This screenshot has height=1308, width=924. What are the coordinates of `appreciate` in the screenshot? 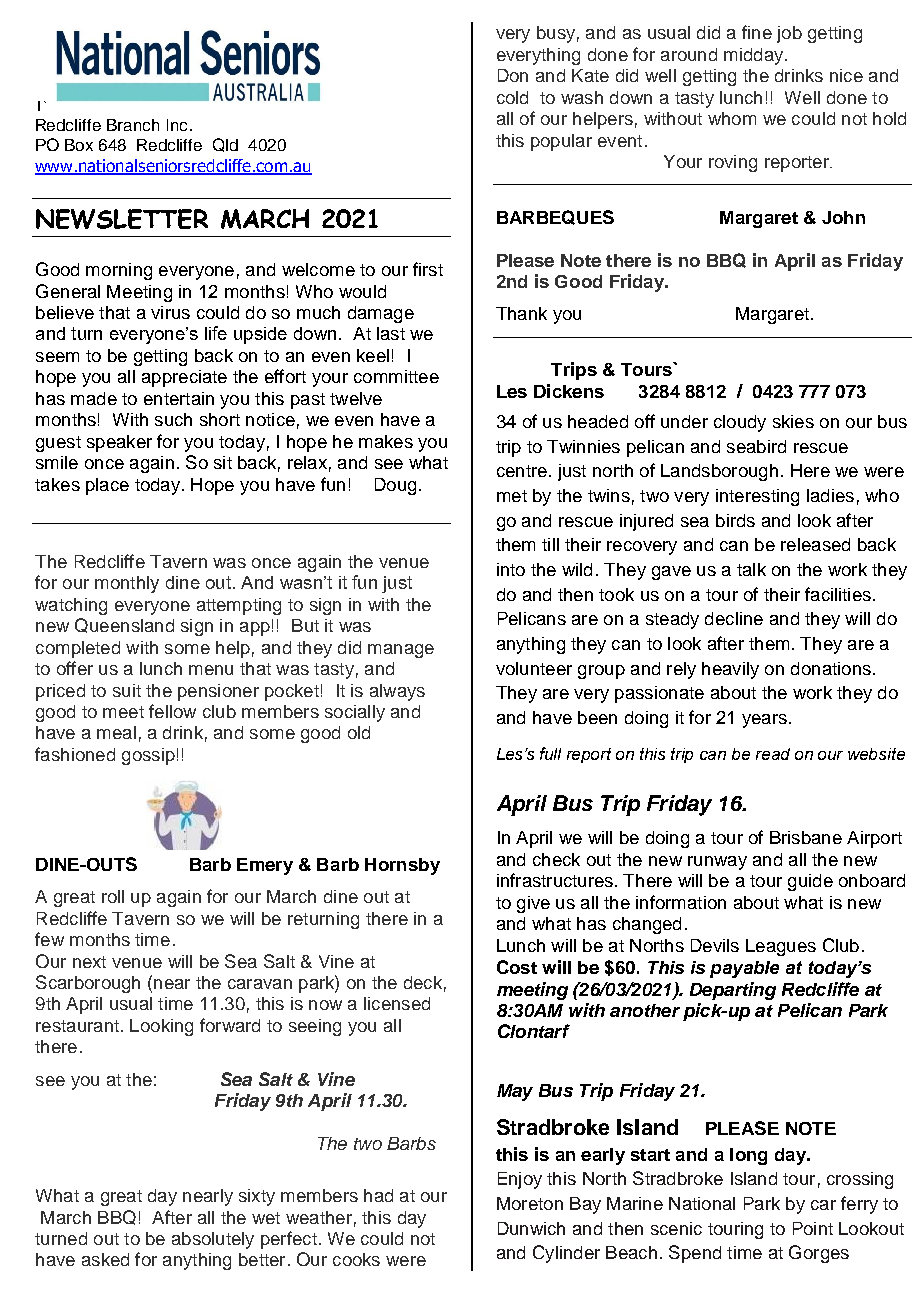 It's located at (184, 378).
